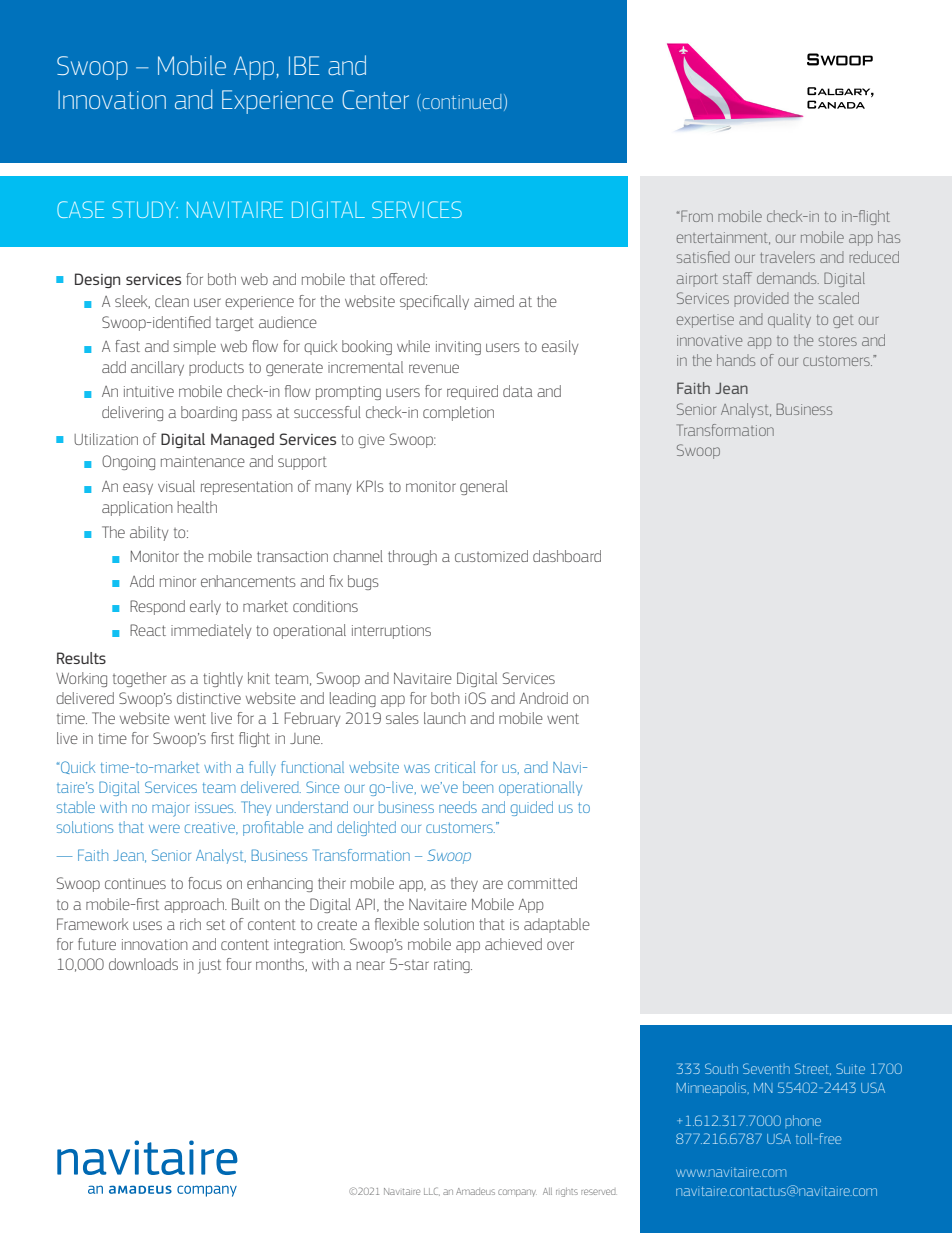 The image size is (952, 1233). Describe the element at coordinates (736, 360) in the page. I see `hands` at that location.
